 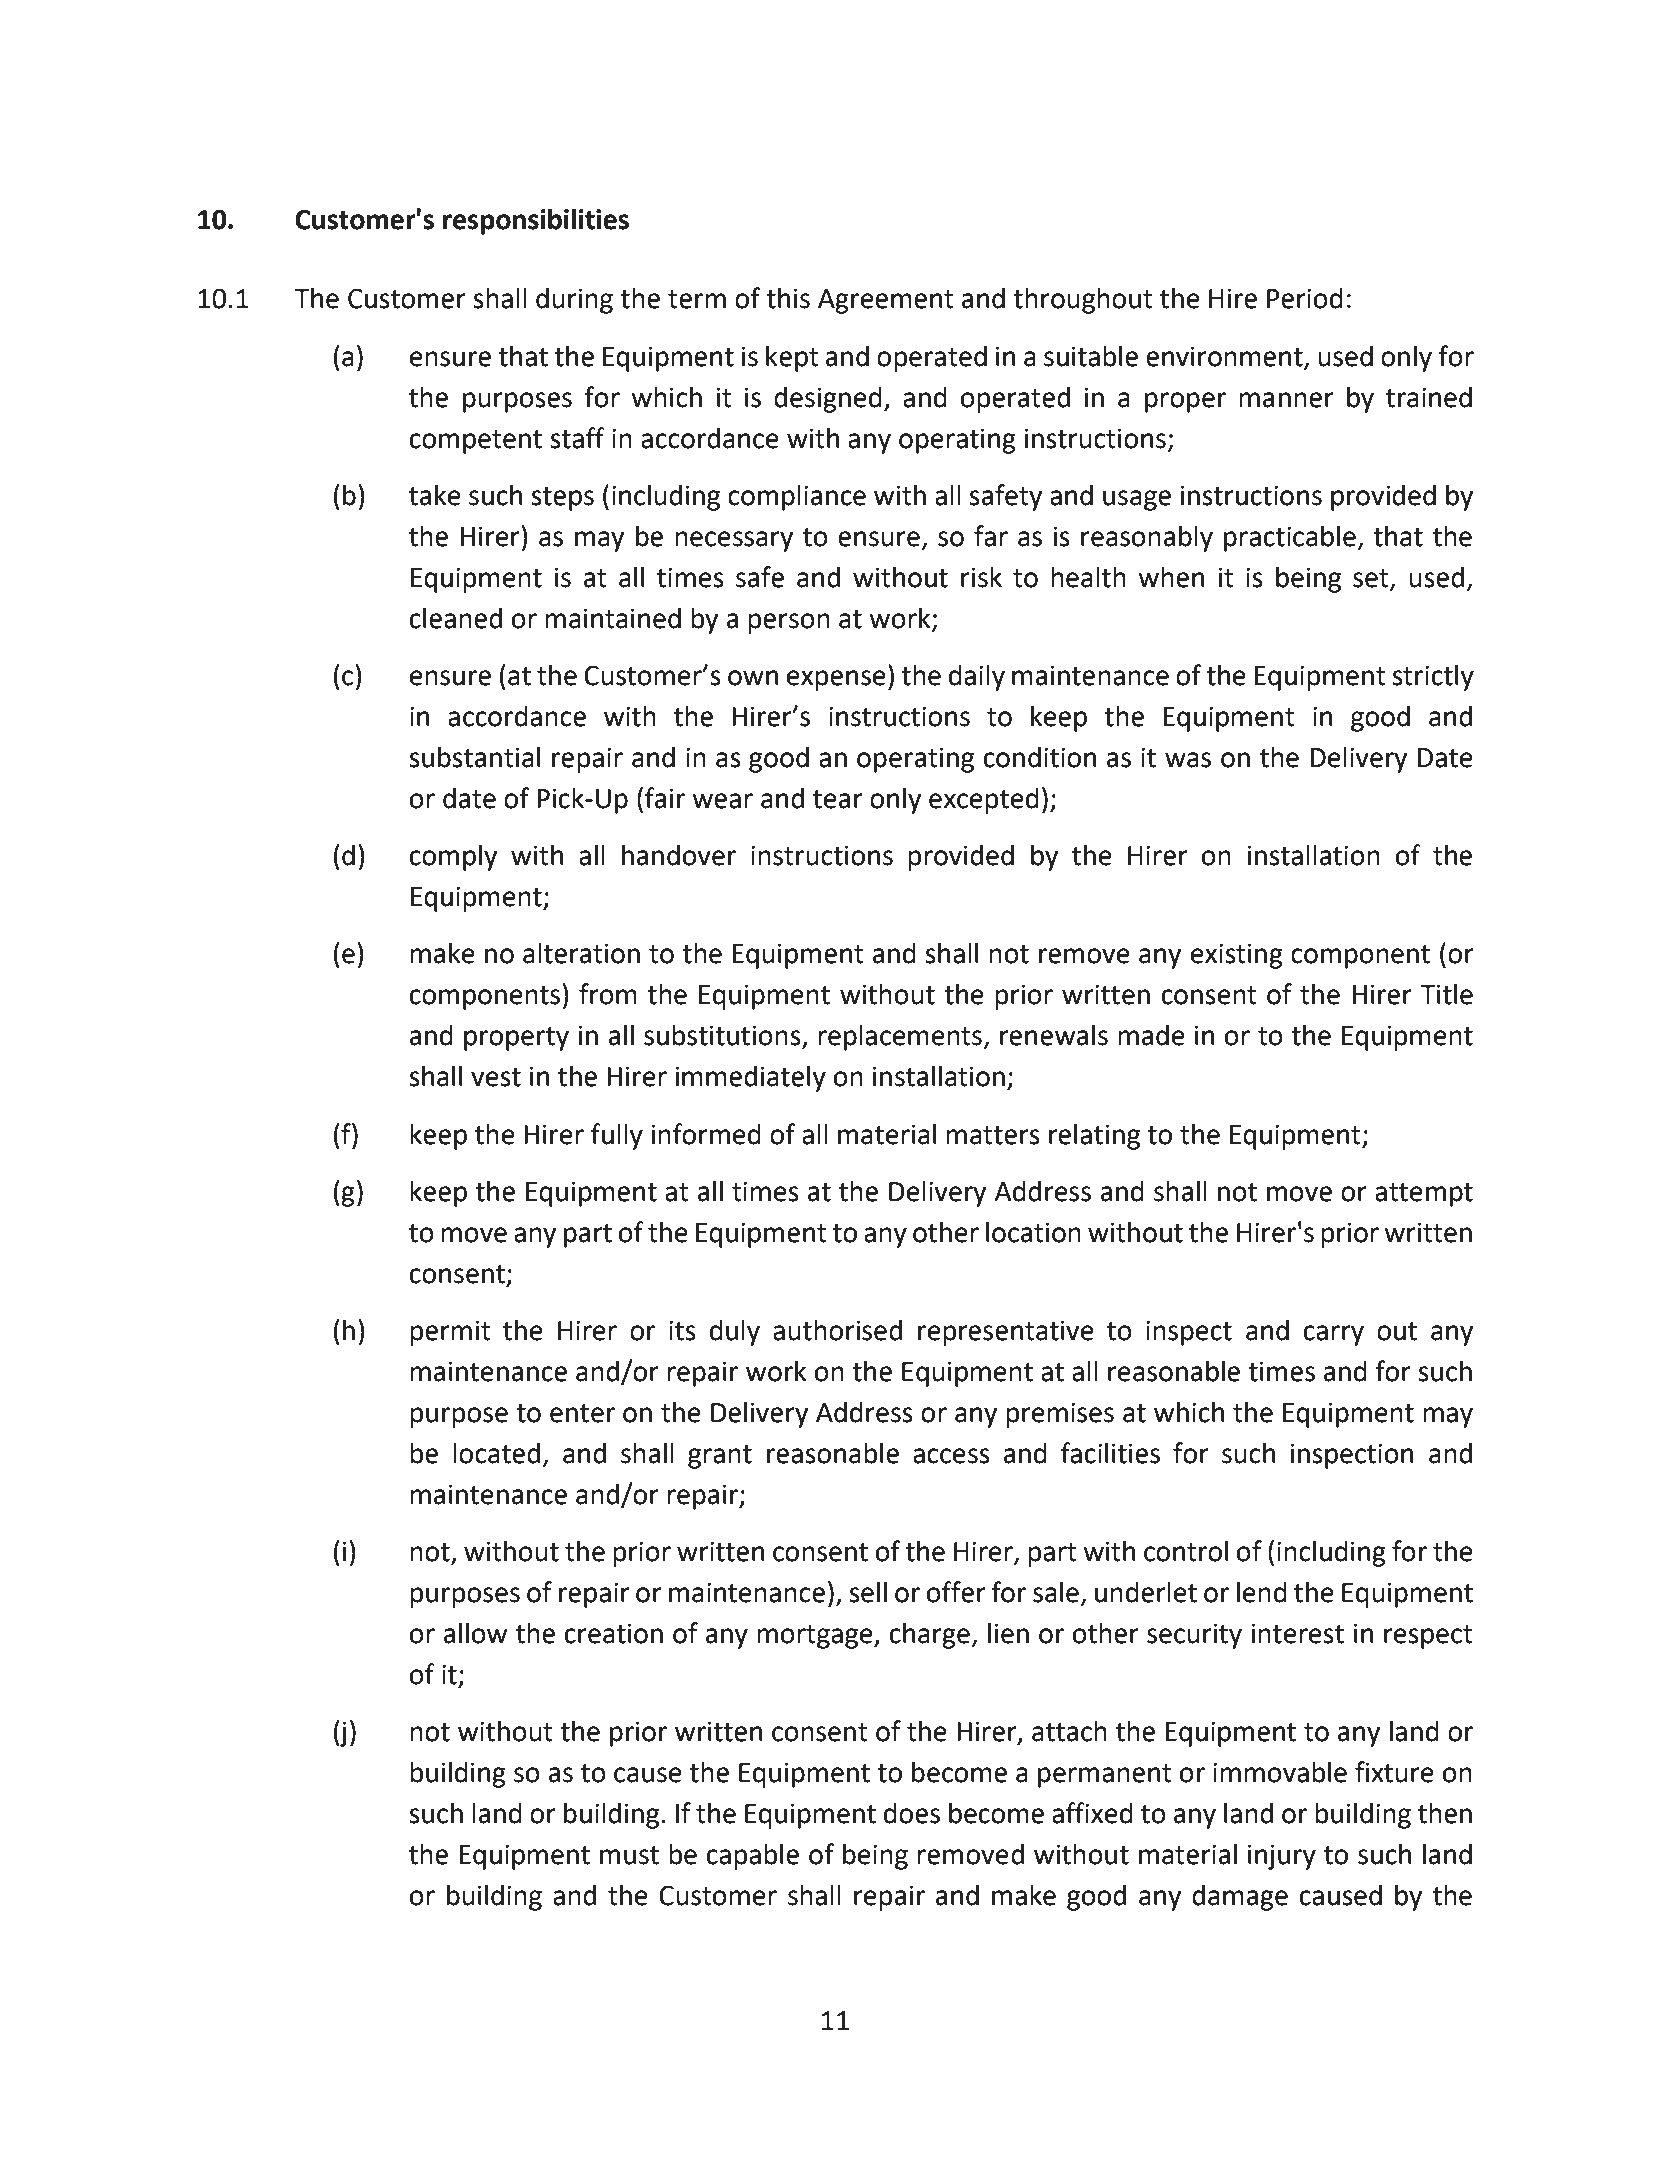 What do you see at coordinates (629, 1855) in the document?
I see `must` at bounding box center [629, 1855].
